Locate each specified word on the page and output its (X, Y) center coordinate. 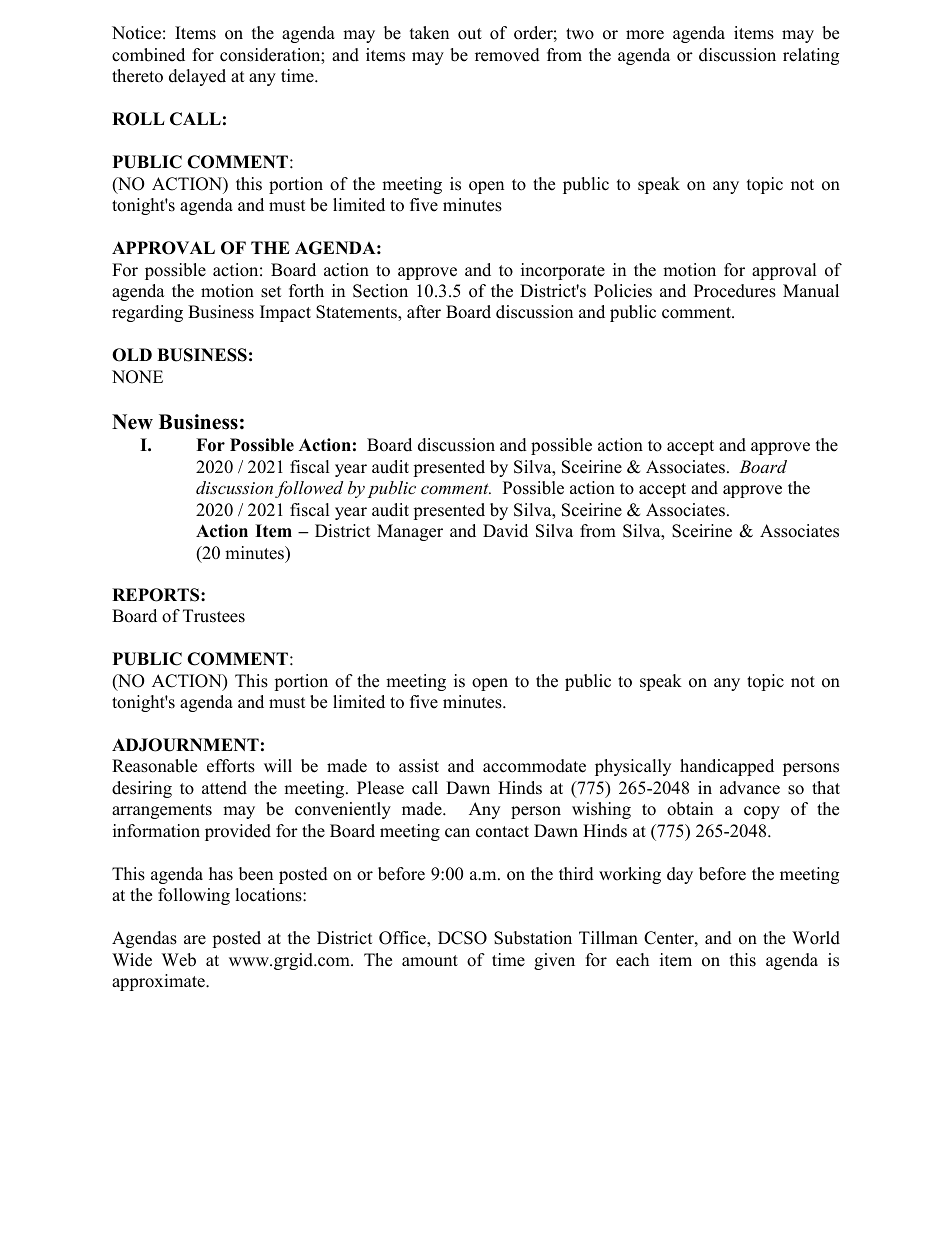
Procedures (735, 291)
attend (224, 788)
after (424, 312)
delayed (197, 77)
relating (811, 56)
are (195, 940)
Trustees (214, 616)
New (132, 422)
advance (750, 788)
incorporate (563, 271)
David (505, 531)
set (271, 292)
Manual (811, 291)
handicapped (727, 767)
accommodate (534, 766)
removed (507, 55)
